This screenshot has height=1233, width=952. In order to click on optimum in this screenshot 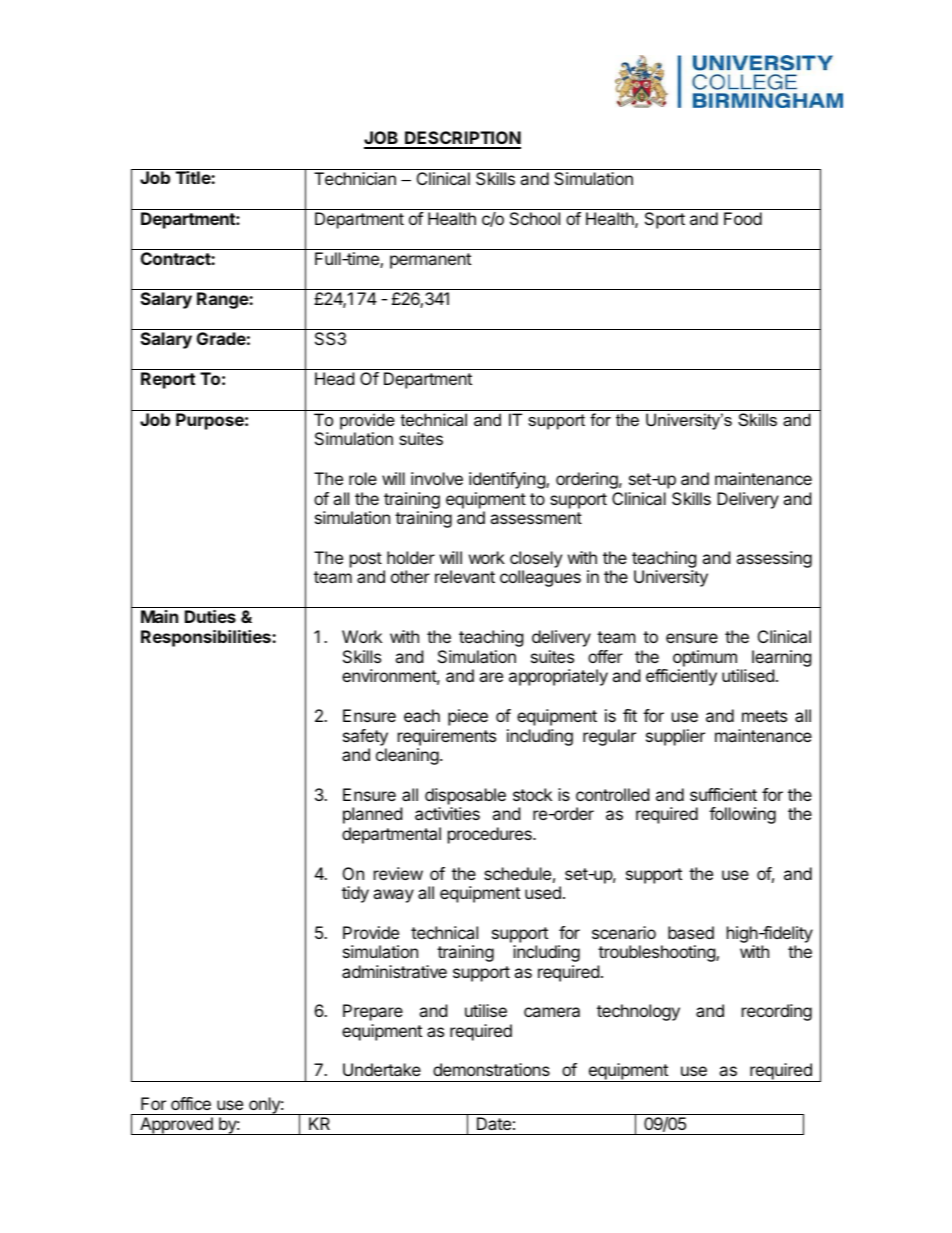, I will do `click(705, 658)`.
